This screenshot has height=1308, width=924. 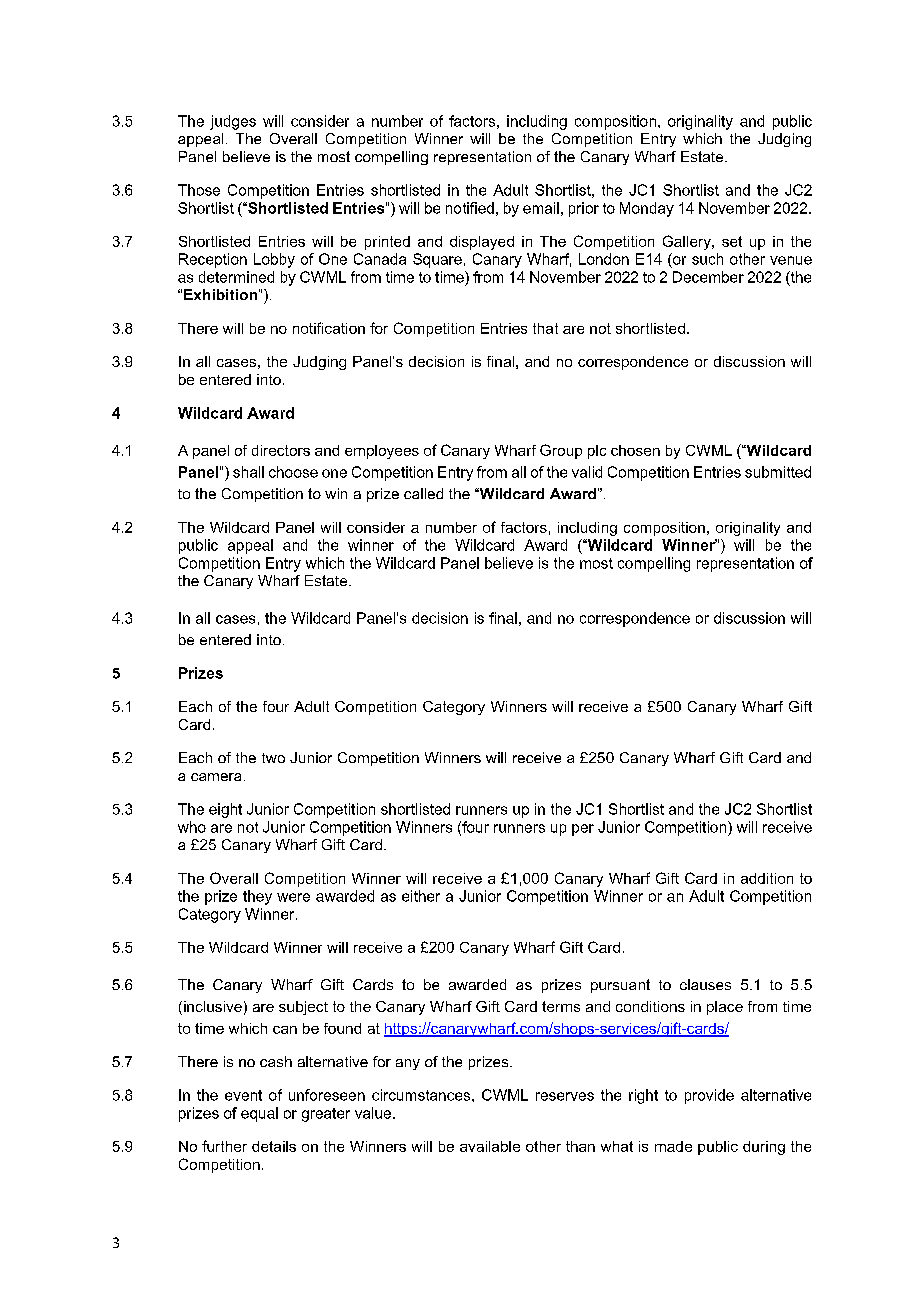 I want to click on called, so click(x=423, y=493).
